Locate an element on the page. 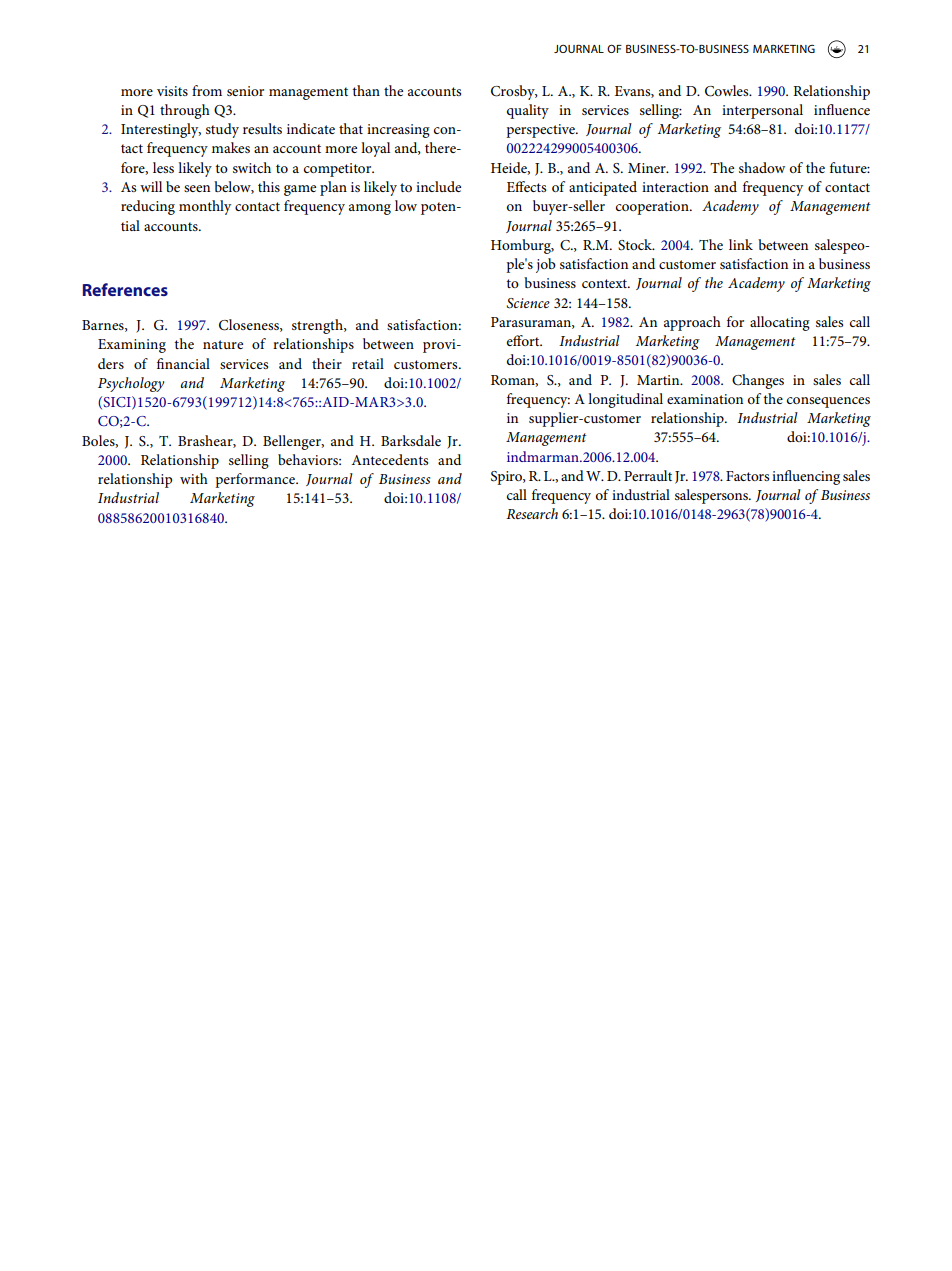 This document has width=952, height=1271. with is located at coordinates (194, 478).
